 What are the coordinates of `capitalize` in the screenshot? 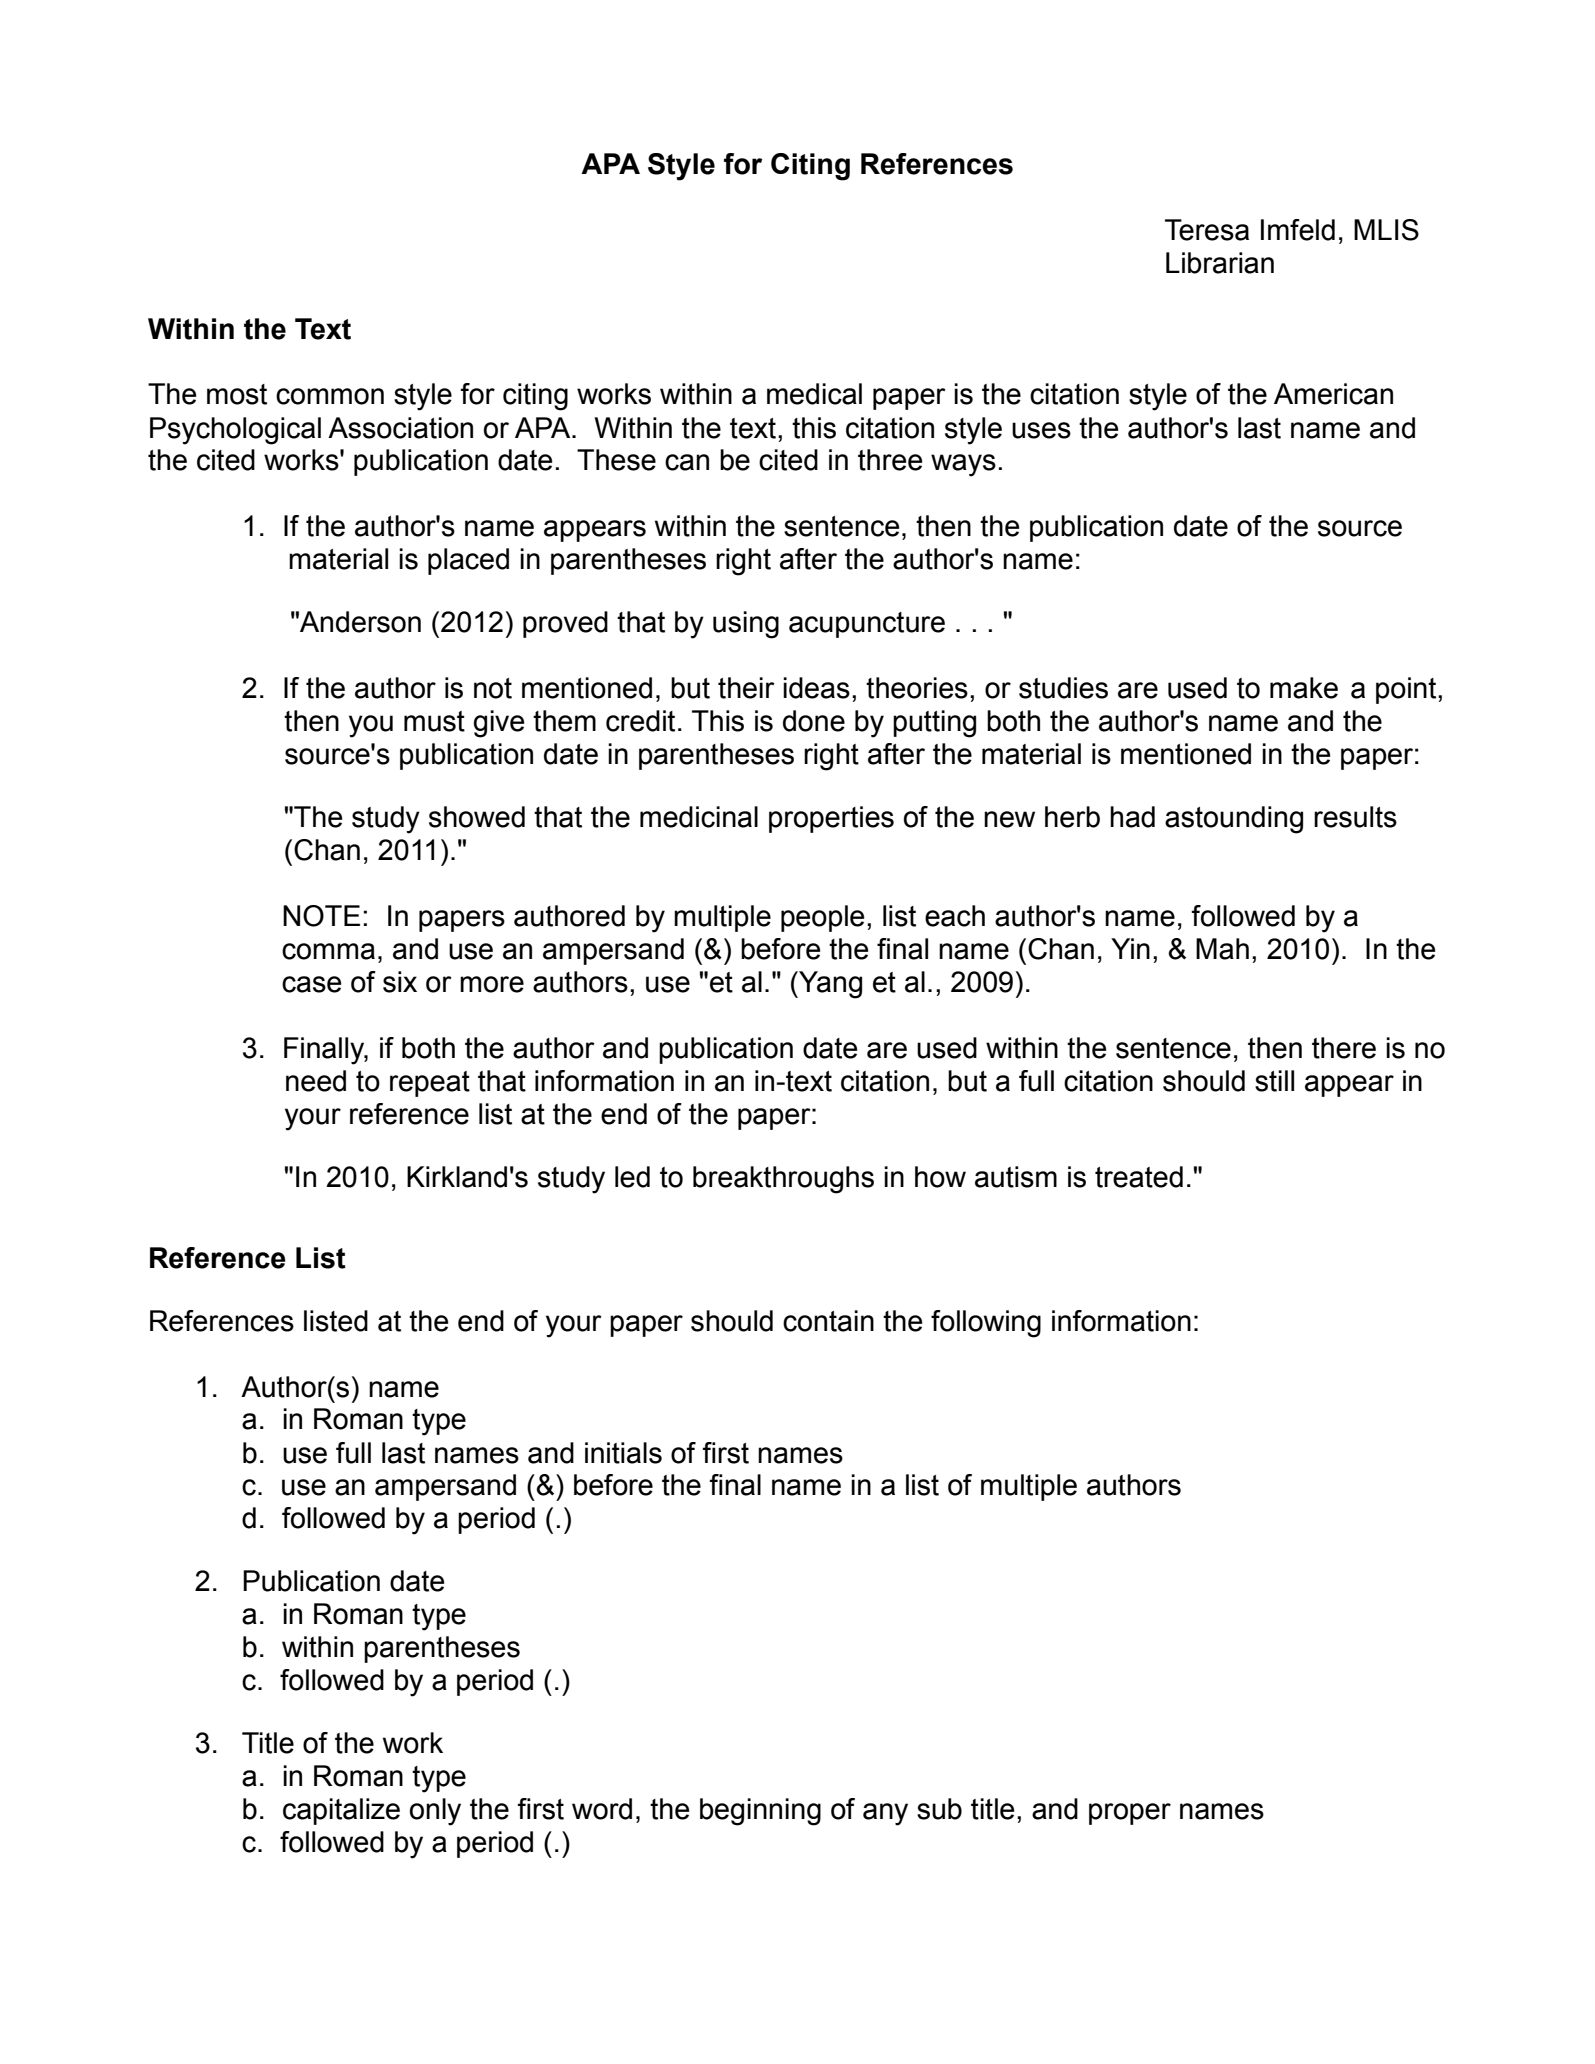 It's located at (341, 1811).
